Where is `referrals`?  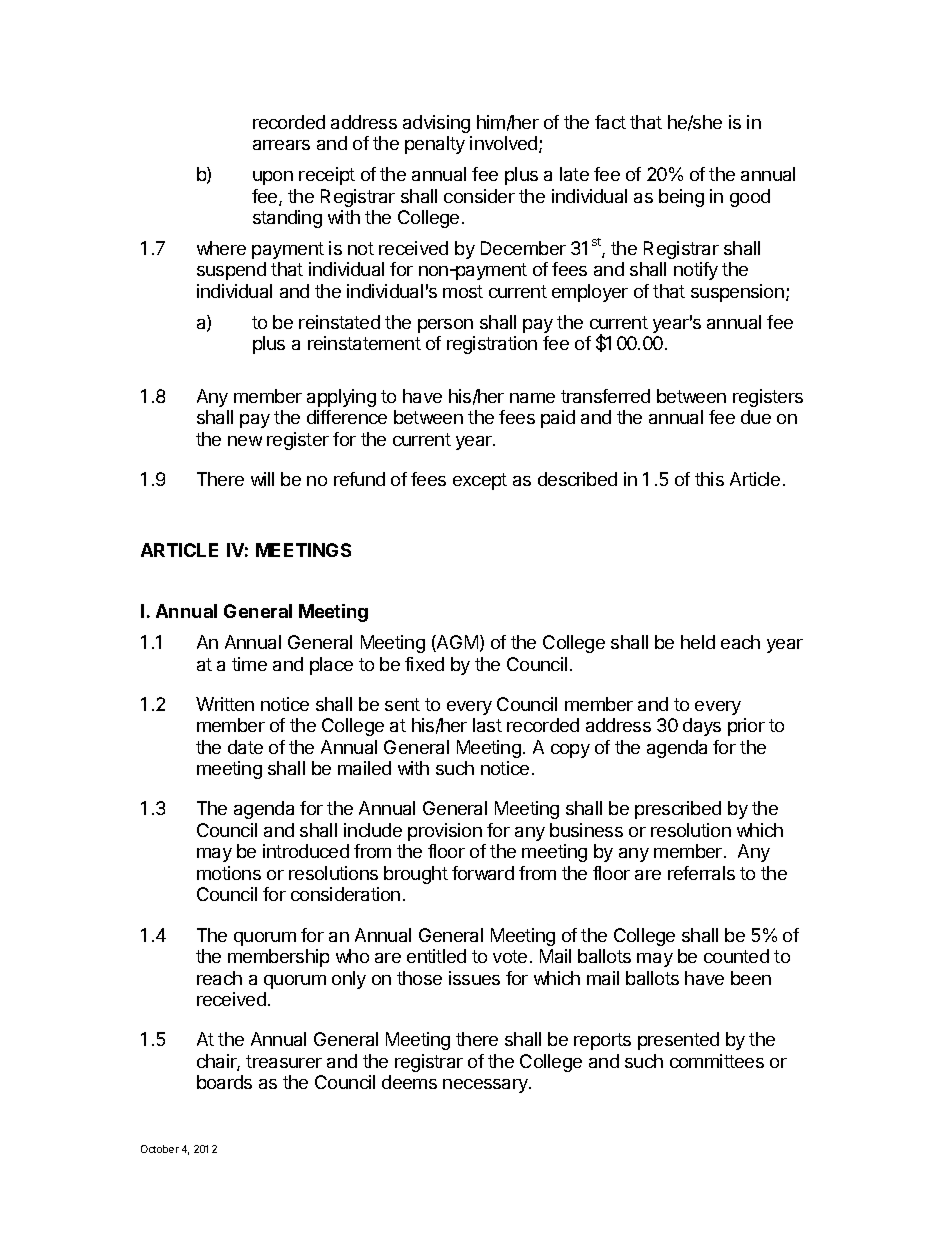 referrals is located at coordinates (701, 873).
